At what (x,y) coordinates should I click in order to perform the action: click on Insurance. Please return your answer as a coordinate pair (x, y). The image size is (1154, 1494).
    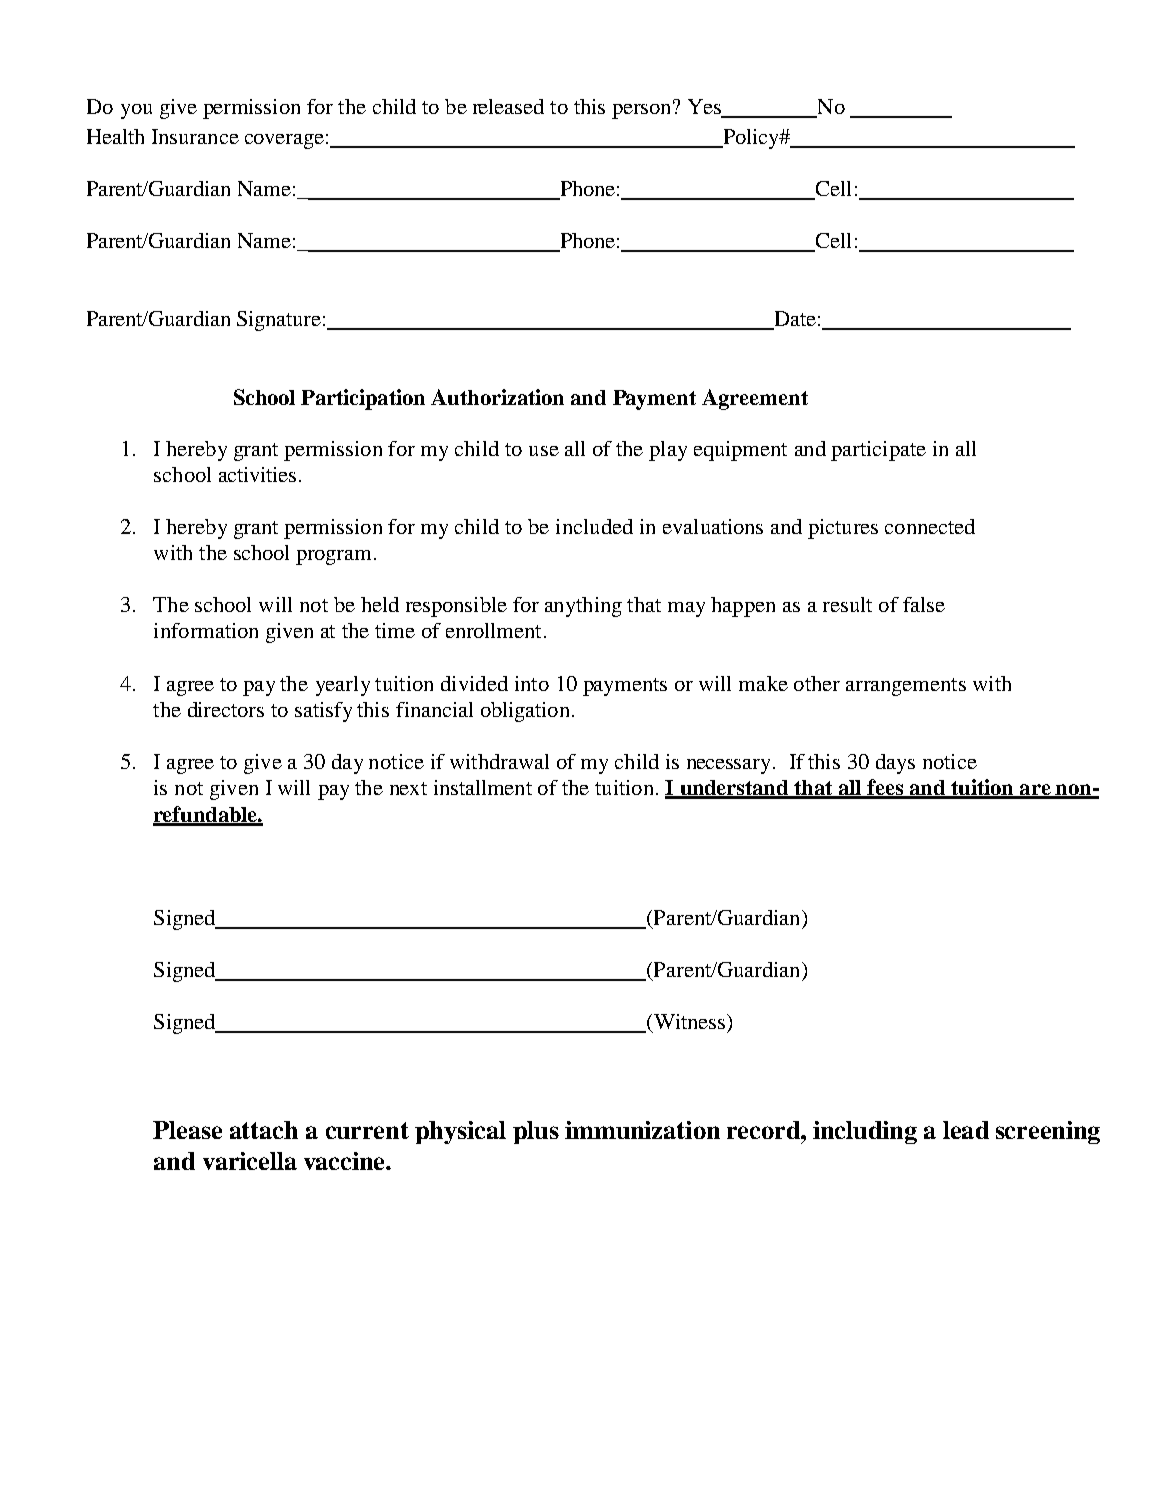
    Looking at the image, I should click on (195, 136).
